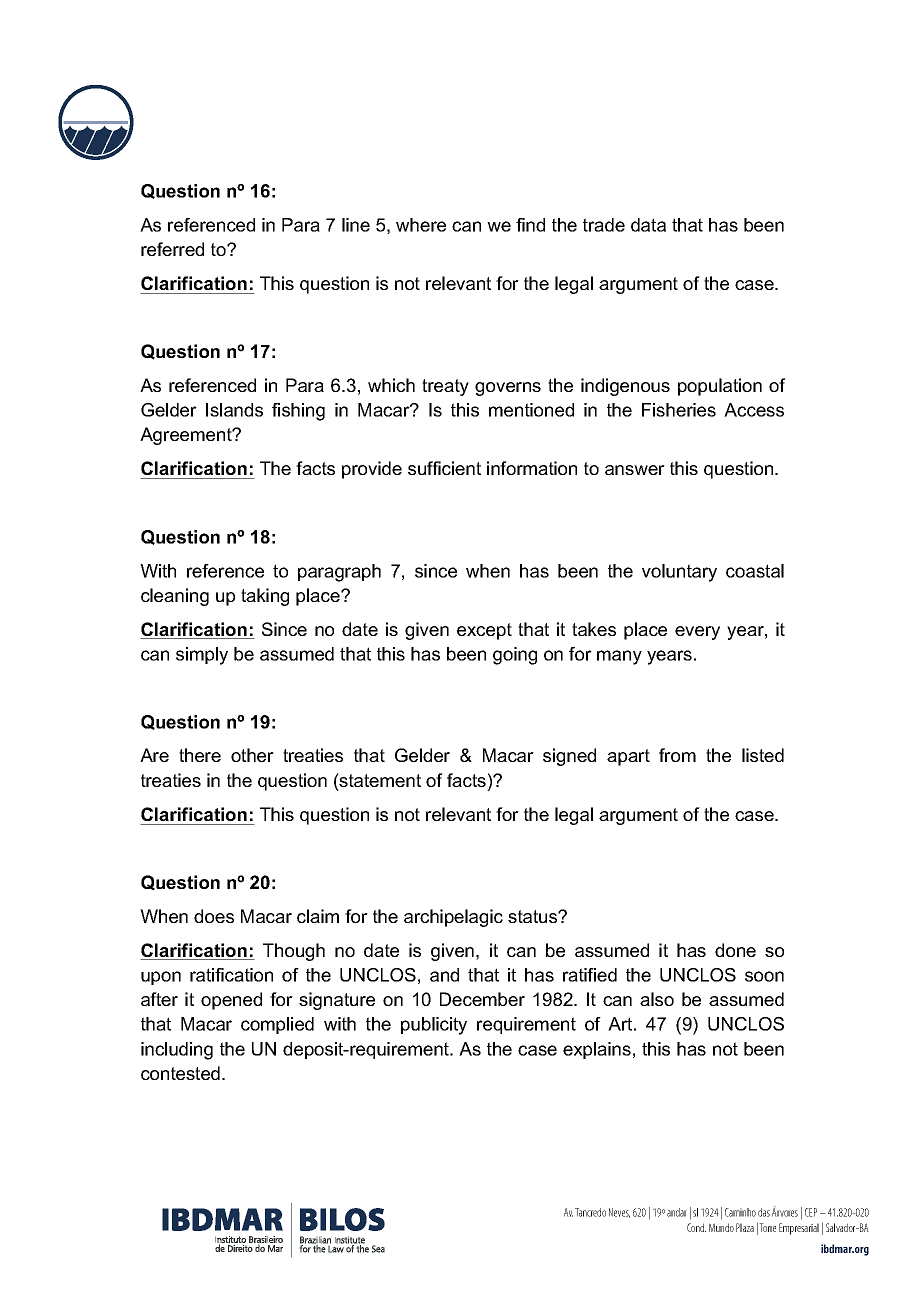  I want to click on where, so click(421, 225).
